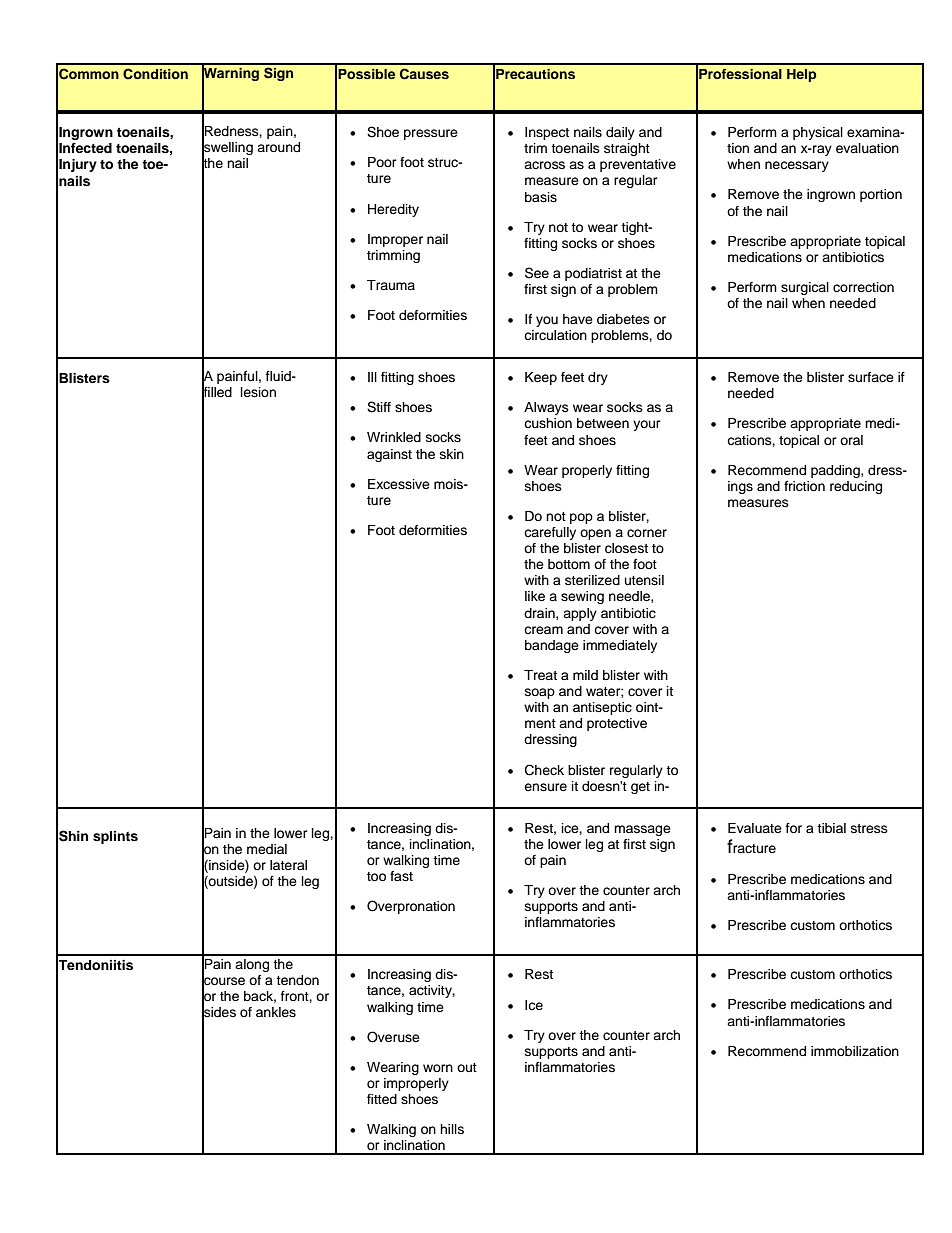  I want to click on Evaluate, so click(755, 828).
